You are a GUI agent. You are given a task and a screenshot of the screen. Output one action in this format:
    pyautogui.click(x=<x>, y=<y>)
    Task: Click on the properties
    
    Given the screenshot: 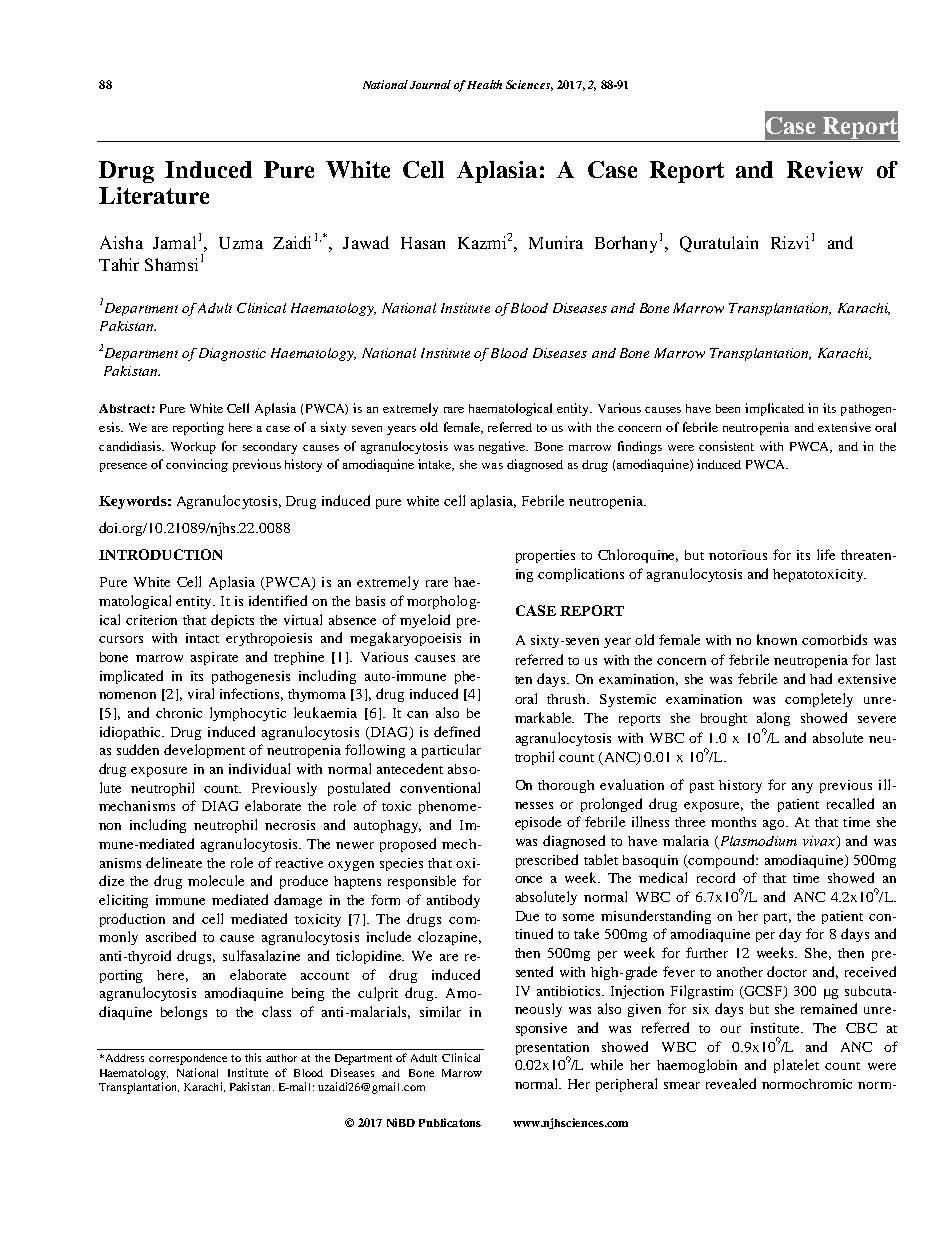 What is the action you would take?
    pyautogui.click(x=545, y=556)
